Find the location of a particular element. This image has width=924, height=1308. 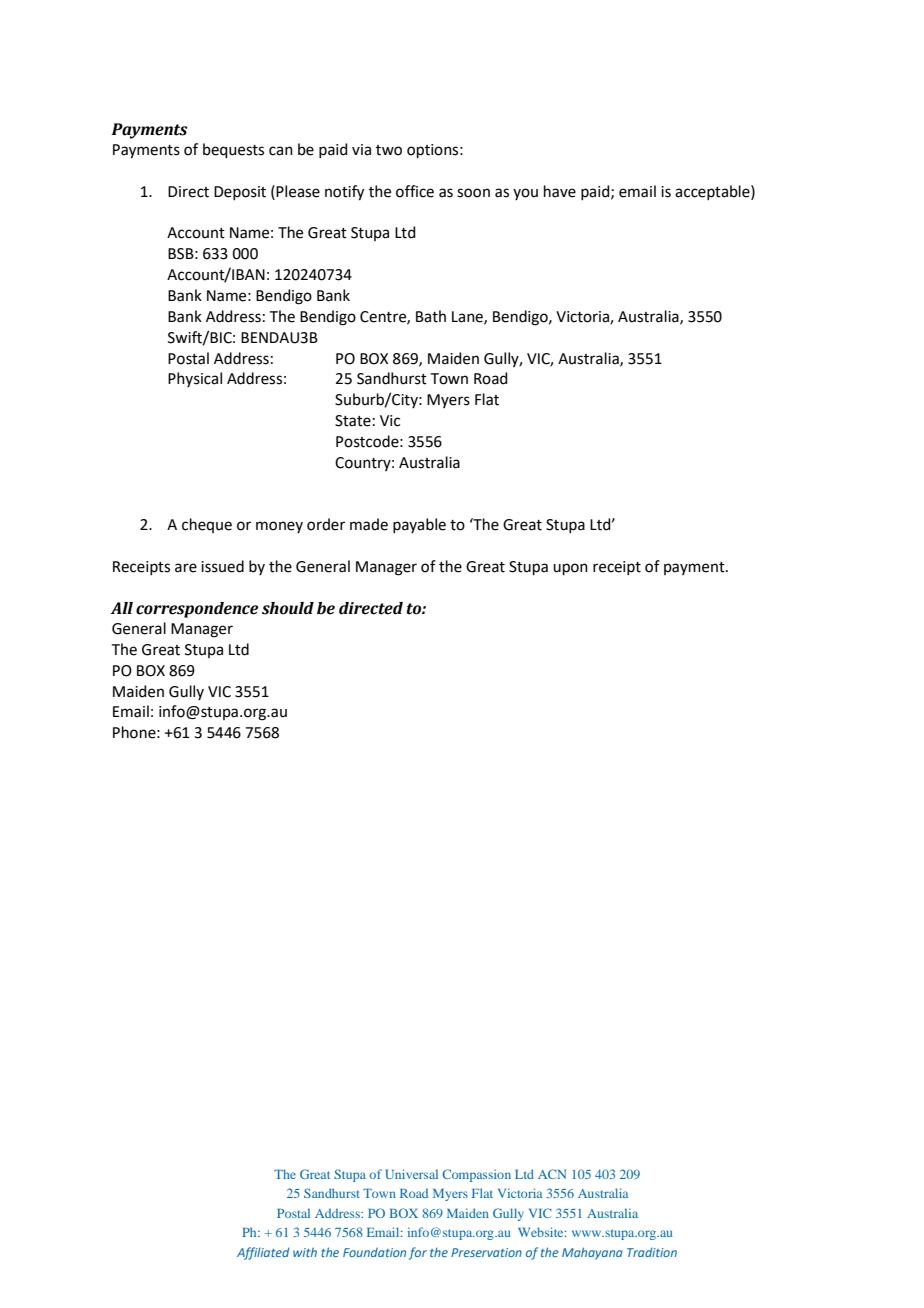

Affiliated is located at coordinates (263, 1253).
